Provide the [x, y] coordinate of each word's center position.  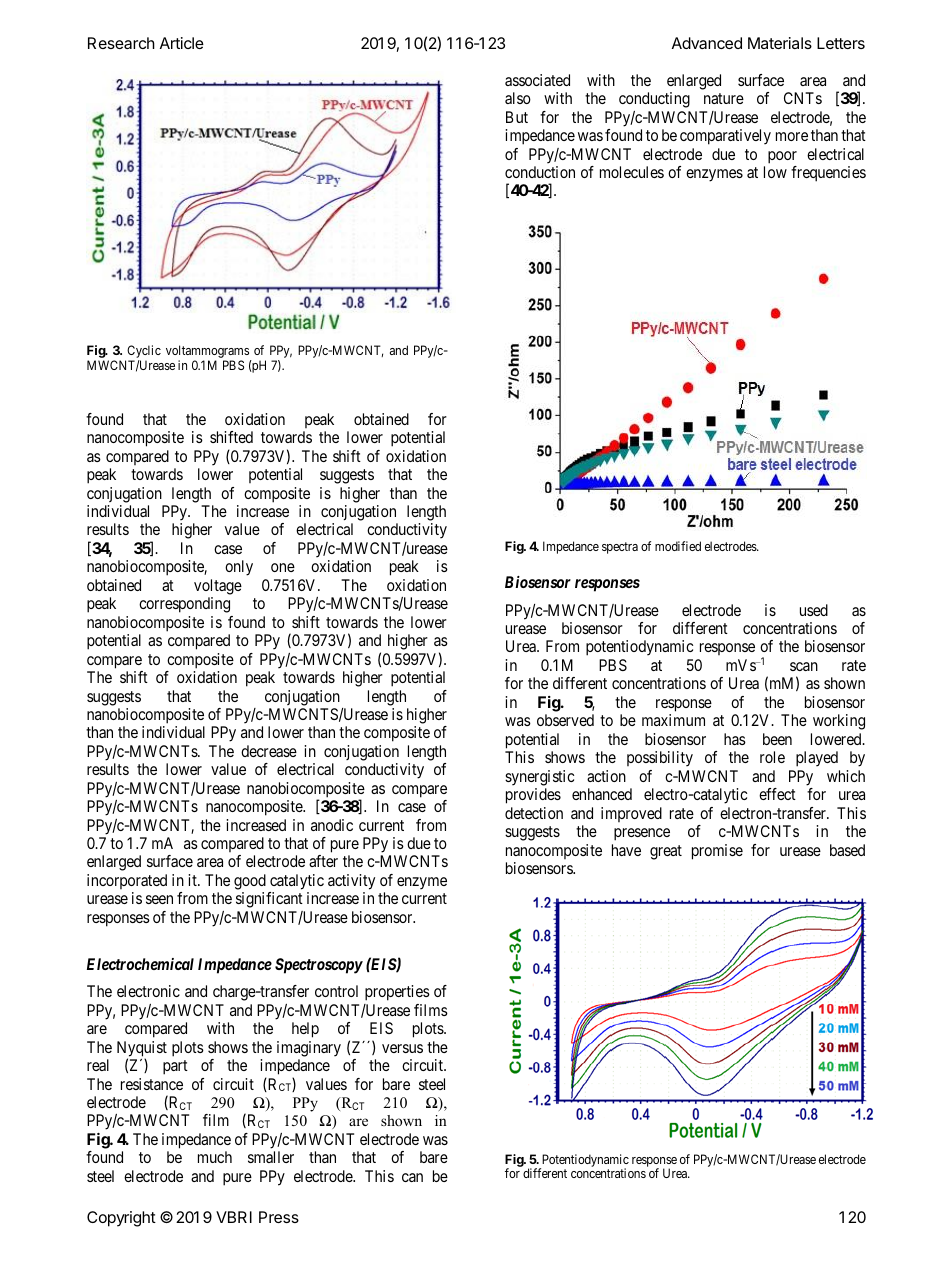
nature [724, 98]
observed [565, 720]
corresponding [184, 605]
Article [182, 43]
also [518, 98]
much [215, 1157]
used [814, 610]
